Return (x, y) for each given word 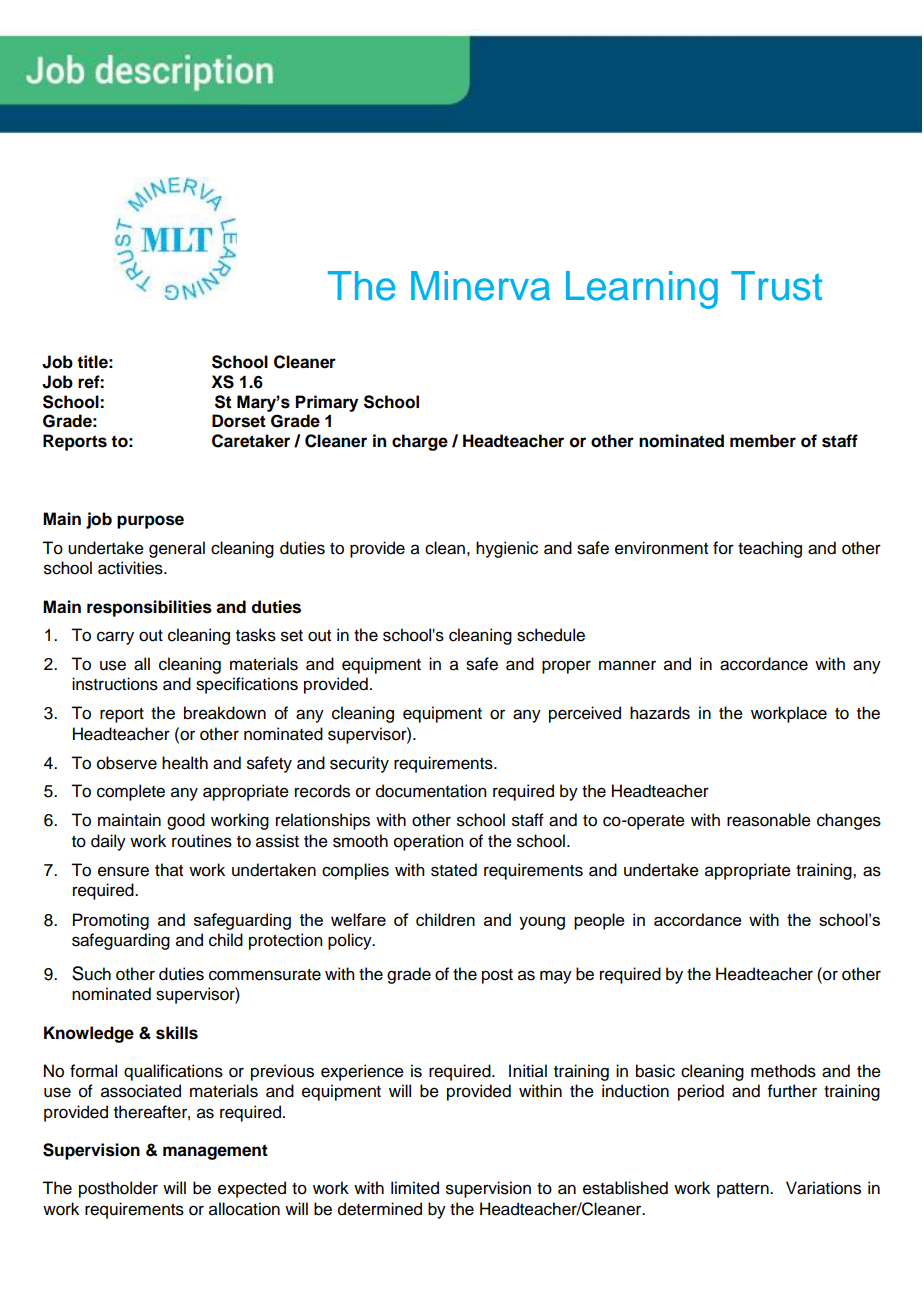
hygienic (507, 549)
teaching (770, 549)
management (215, 1152)
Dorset (239, 421)
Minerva (480, 286)
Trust (776, 286)
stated (454, 870)
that (169, 870)
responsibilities (149, 608)
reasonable (769, 820)
